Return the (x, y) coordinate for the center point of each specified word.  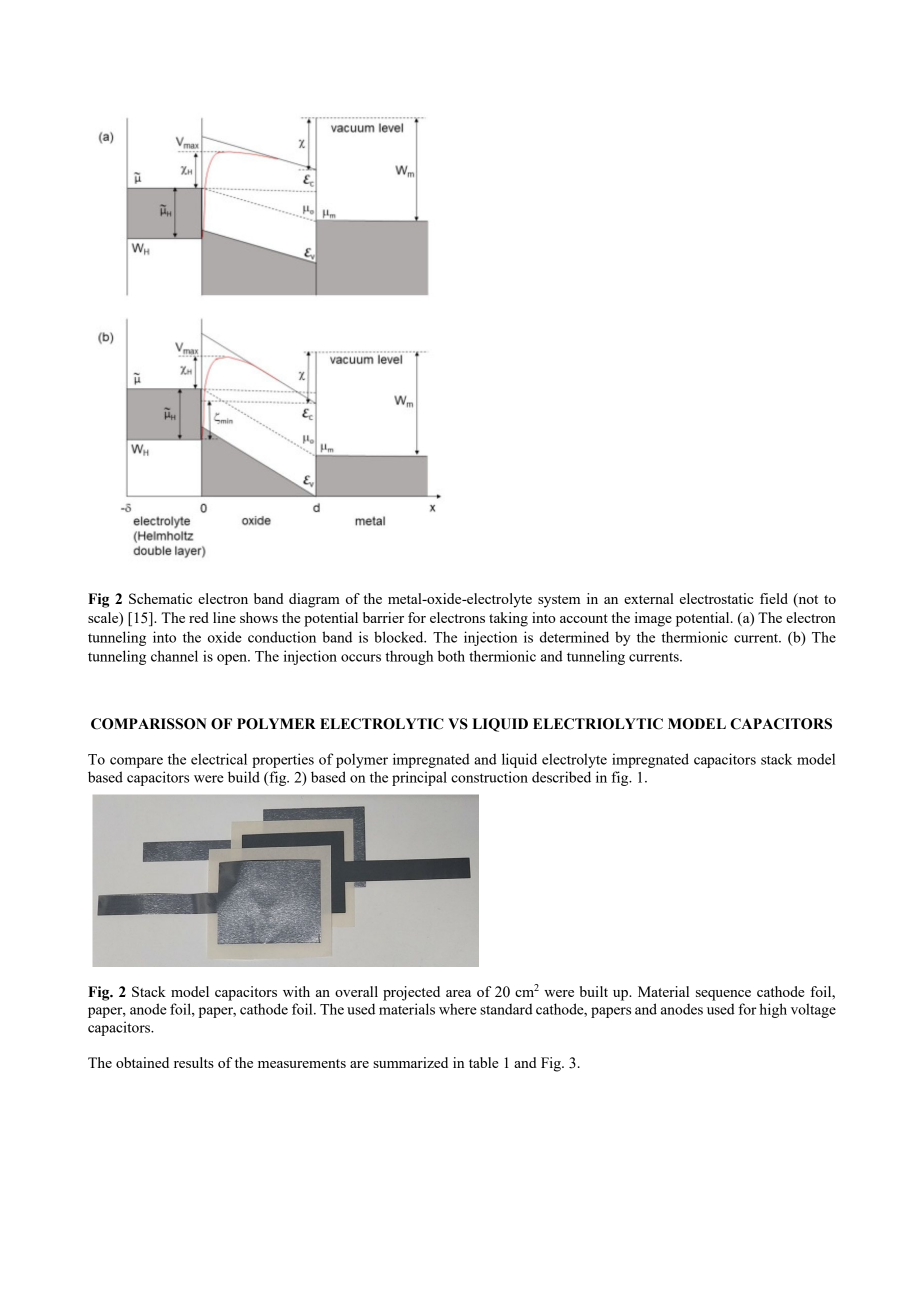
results (194, 1062)
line (224, 617)
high (773, 1010)
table (483, 1062)
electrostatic (717, 598)
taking (508, 619)
